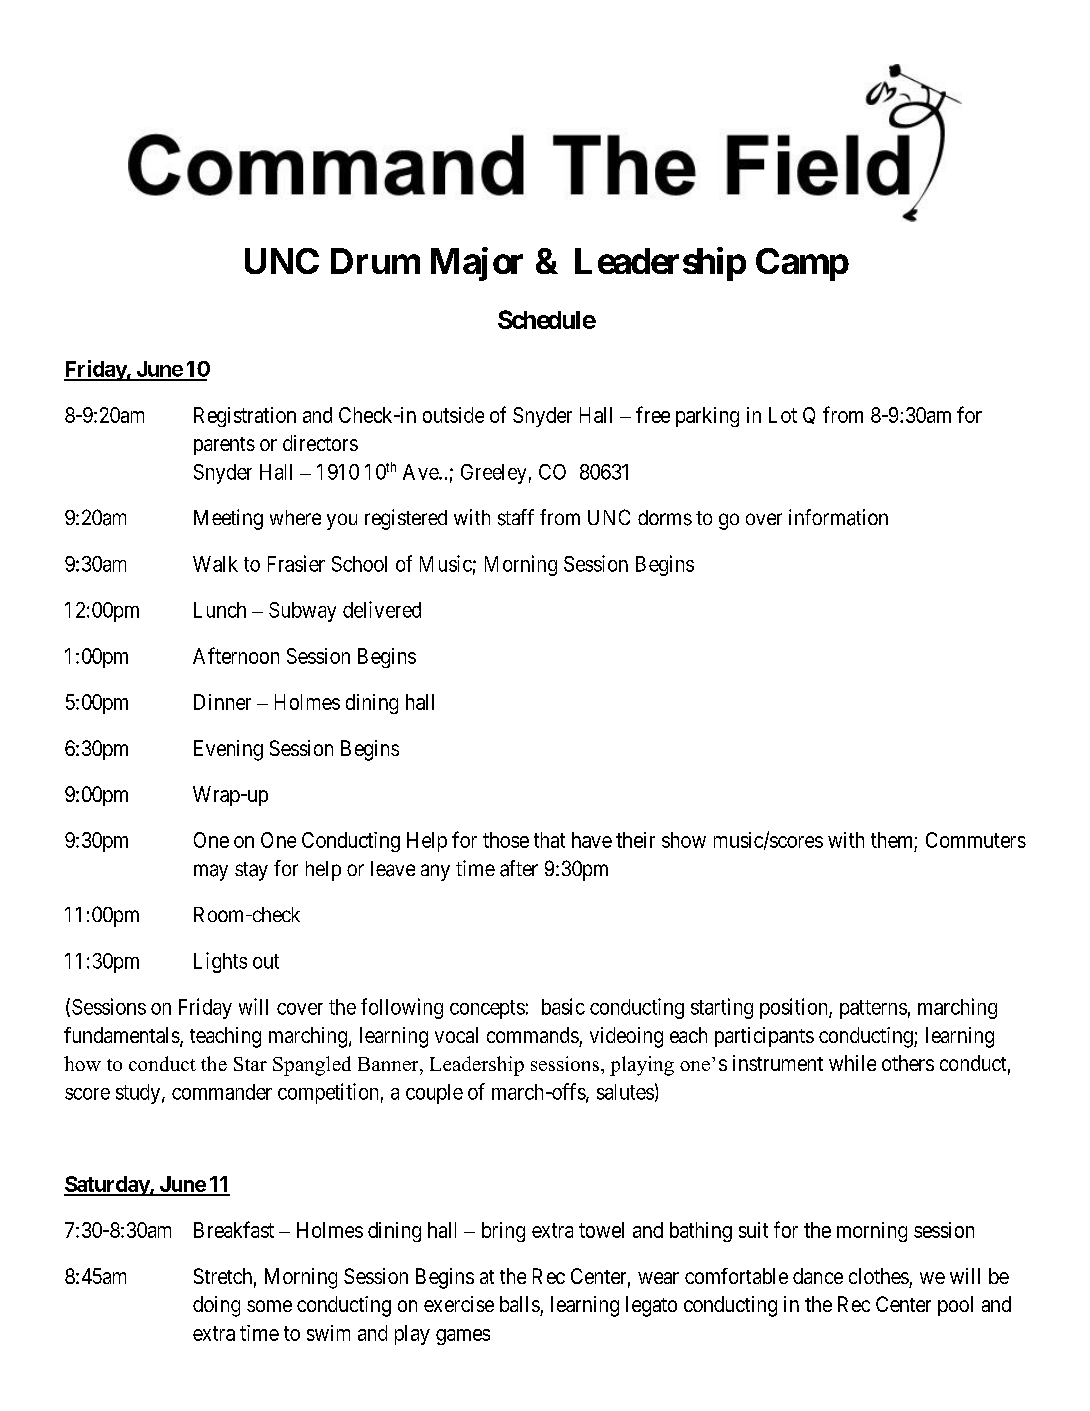  Describe the element at coordinates (222, 1092) in the screenshot. I see `commander` at that location.
